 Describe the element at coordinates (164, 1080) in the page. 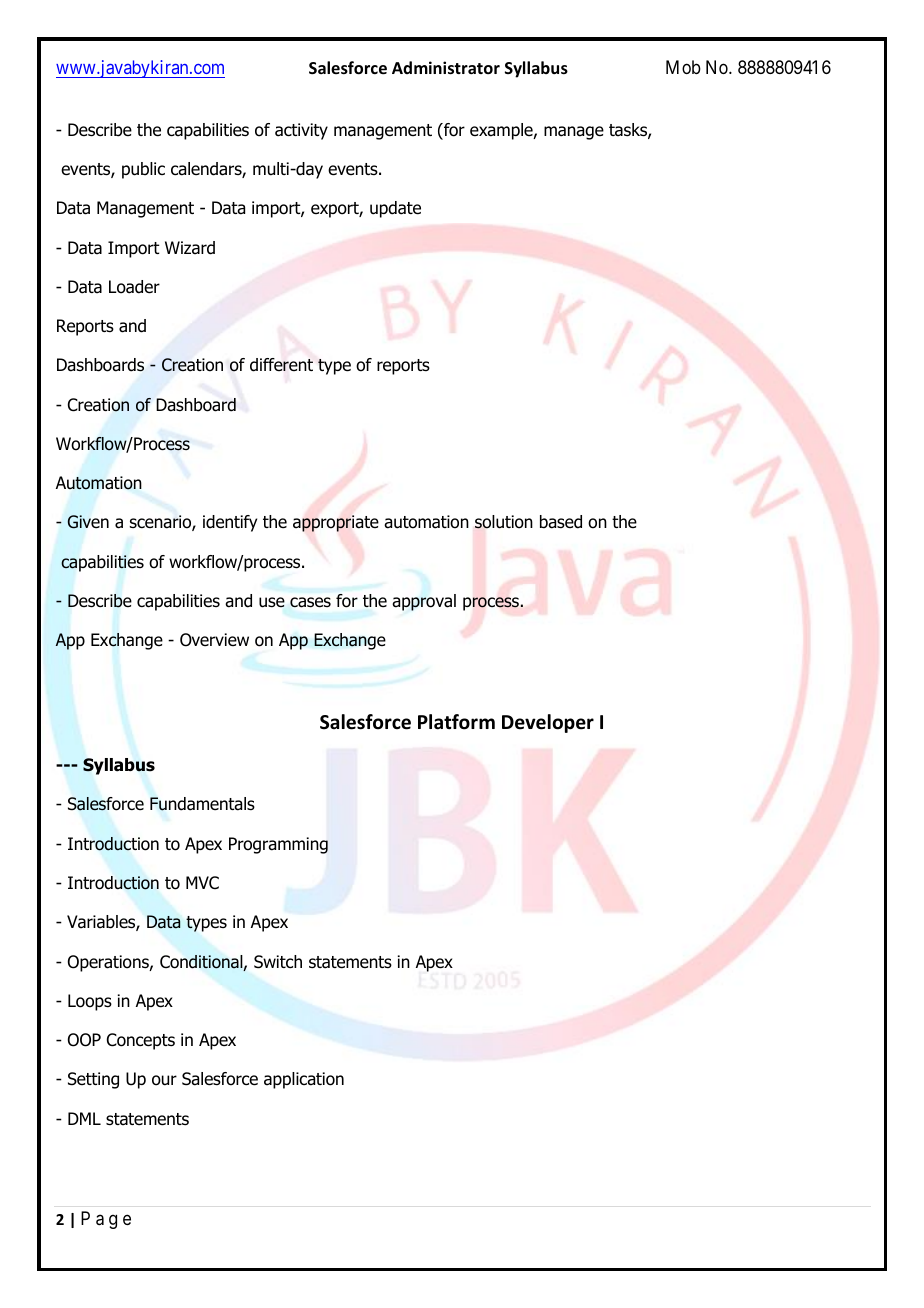

I see `our` at that location.
